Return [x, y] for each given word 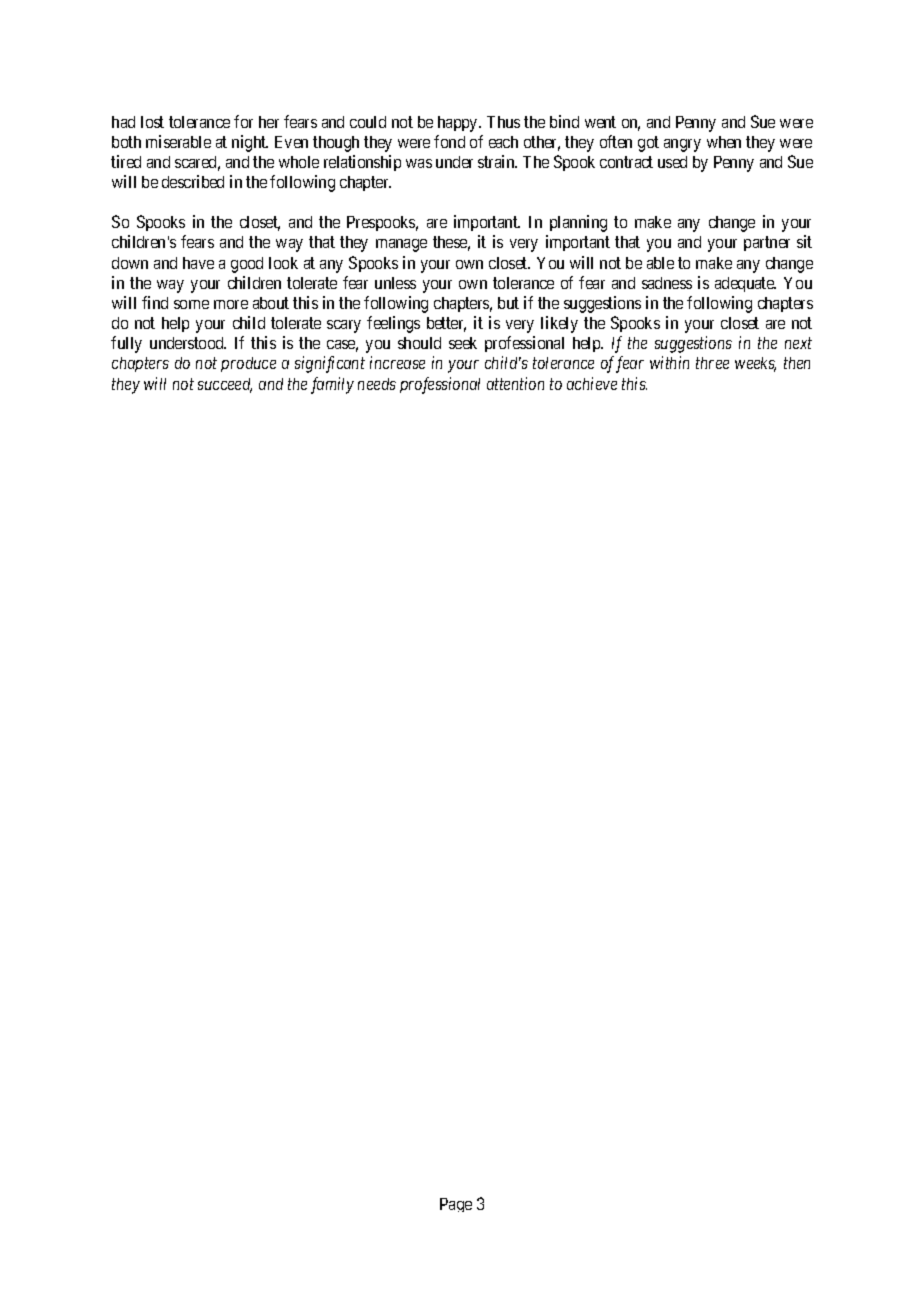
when [724, 142]
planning [578, 223]
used [672, 162]
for [243, 121]
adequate [745, 284]
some [191, 304]
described [193, 181]
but [508, 303]
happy [459, 124]
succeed [225, 385]
